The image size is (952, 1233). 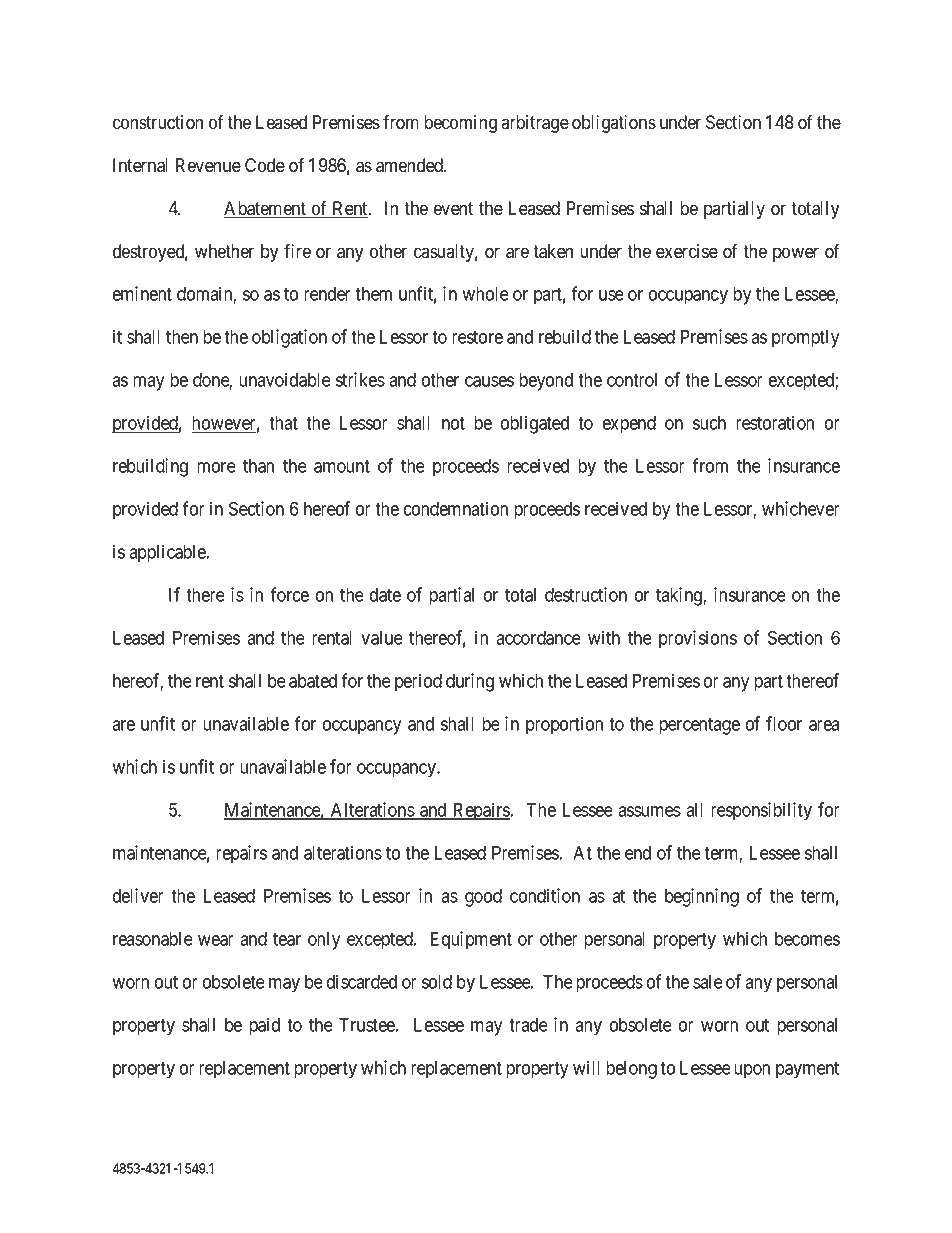 What do you see at coordinates (208, 165) in the screenshot?
I see `Revenue` at bounding box center [208, 165].
